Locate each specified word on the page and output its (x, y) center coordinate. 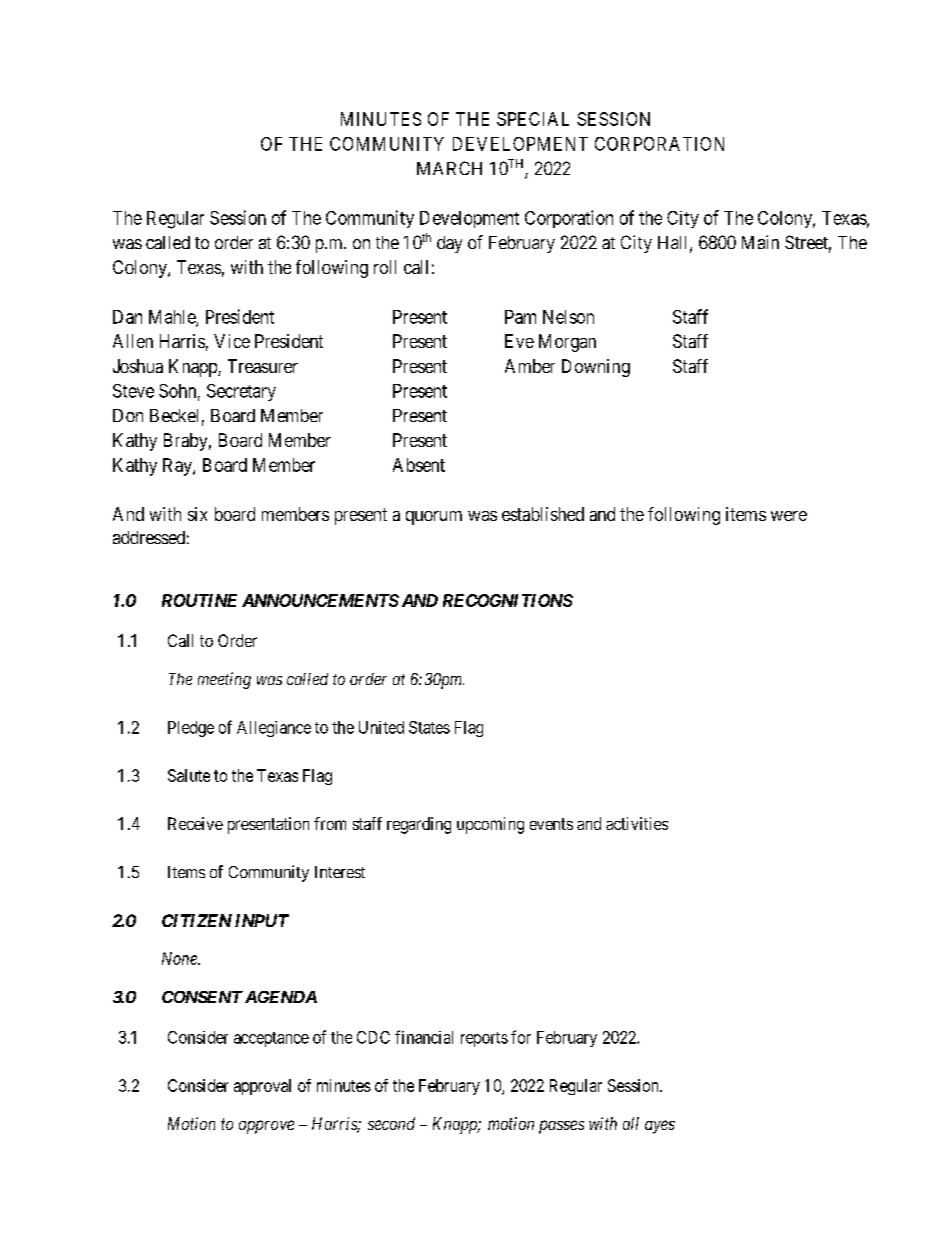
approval (262, 1087)
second (391, 1123)
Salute (189, 775)
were (789, 516)
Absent (419, 465)
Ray (178, 467)
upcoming (490, 825)
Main (760, 242)
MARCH (449, 168)
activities (637, 823)
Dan (127, 317)
